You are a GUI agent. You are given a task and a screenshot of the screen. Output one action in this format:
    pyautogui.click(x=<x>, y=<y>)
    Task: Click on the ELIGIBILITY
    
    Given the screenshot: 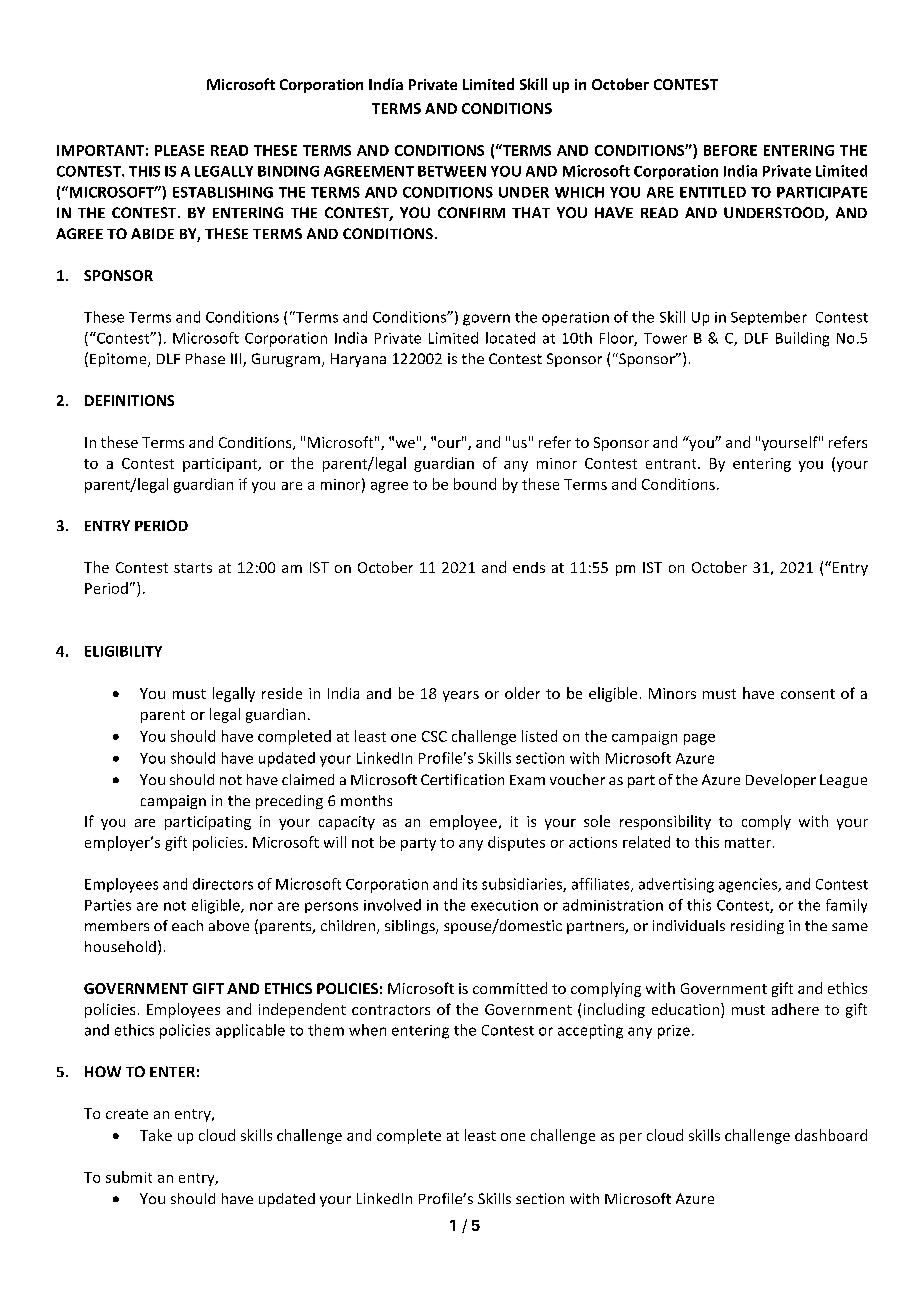 What is the action you would take?
    pyautogui.click(x=123, y=651)
